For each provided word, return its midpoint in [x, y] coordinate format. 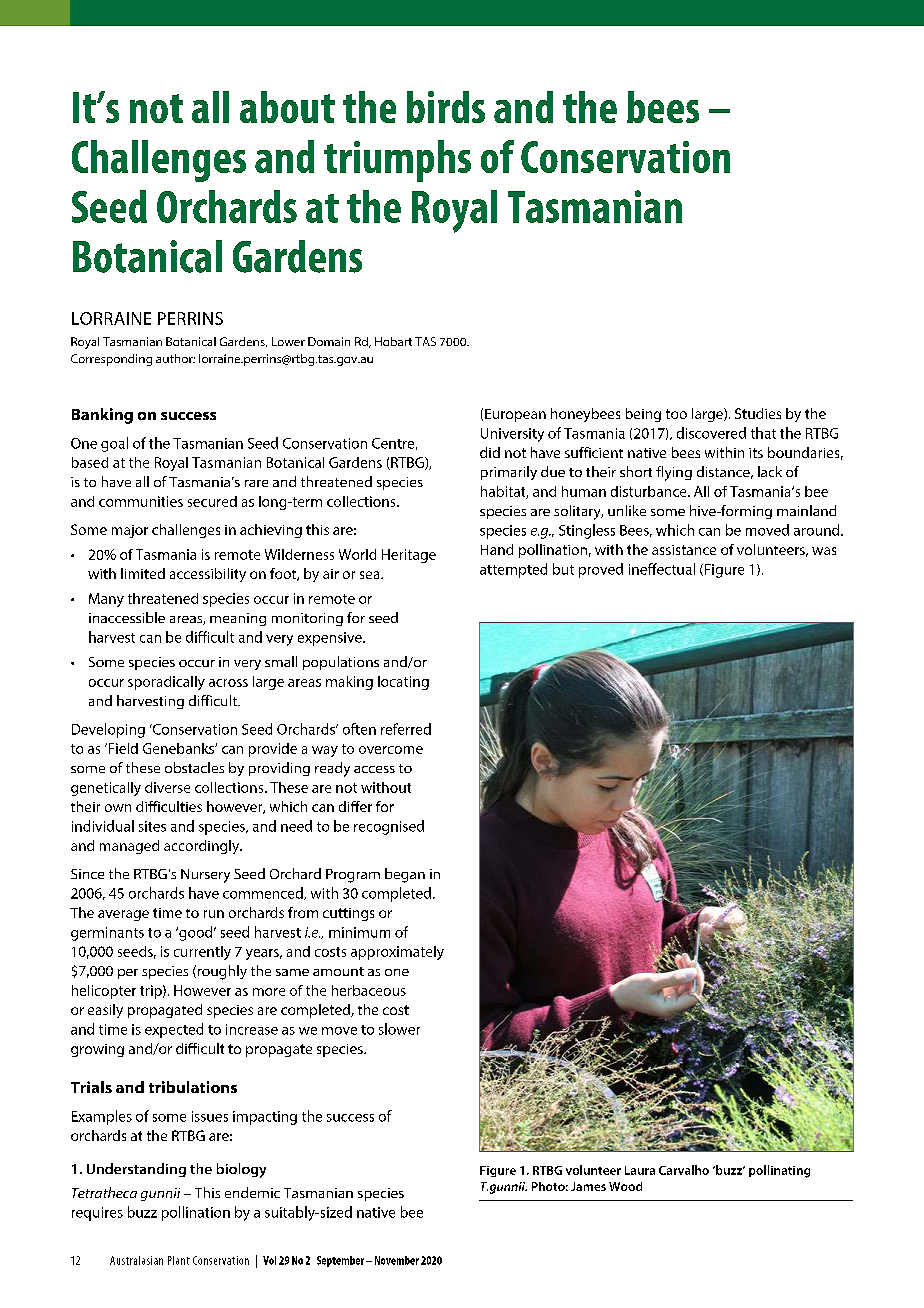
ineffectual [662, 569]
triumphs [397, 161]
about [287, 107]
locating [403, 683]
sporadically [166, 683]
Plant [179, 1260]
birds [446, 107]
